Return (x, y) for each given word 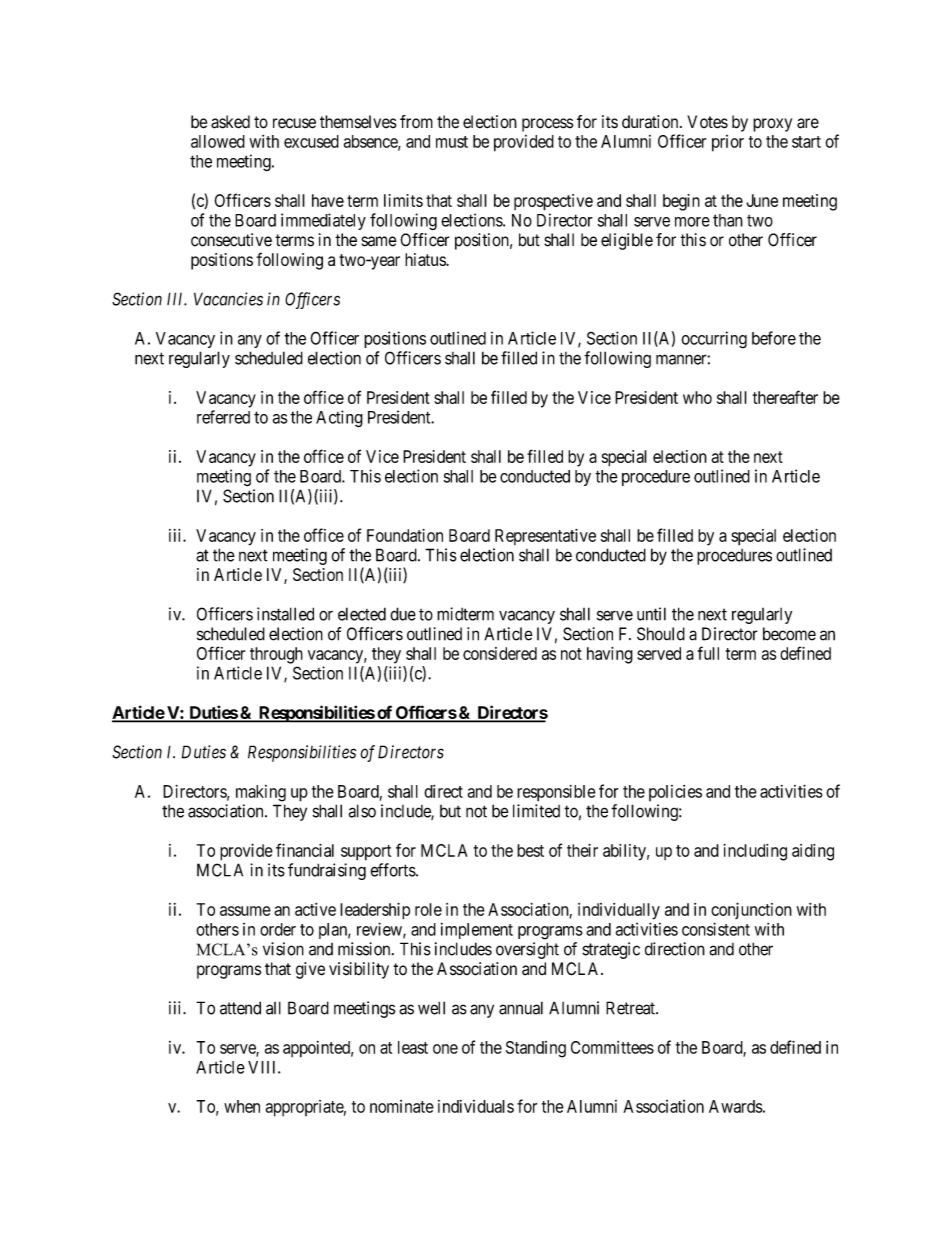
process (547, 125)
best (530, 850)
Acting (339, 419)
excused (311, 141)
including (755, 852)
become (789, 634)
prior (728, 143)
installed (285, 614)
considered (500, 653)
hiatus (426, 259)
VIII (263, 1067)
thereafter (785, 397)
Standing (536, 1049)
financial (305, 850)
